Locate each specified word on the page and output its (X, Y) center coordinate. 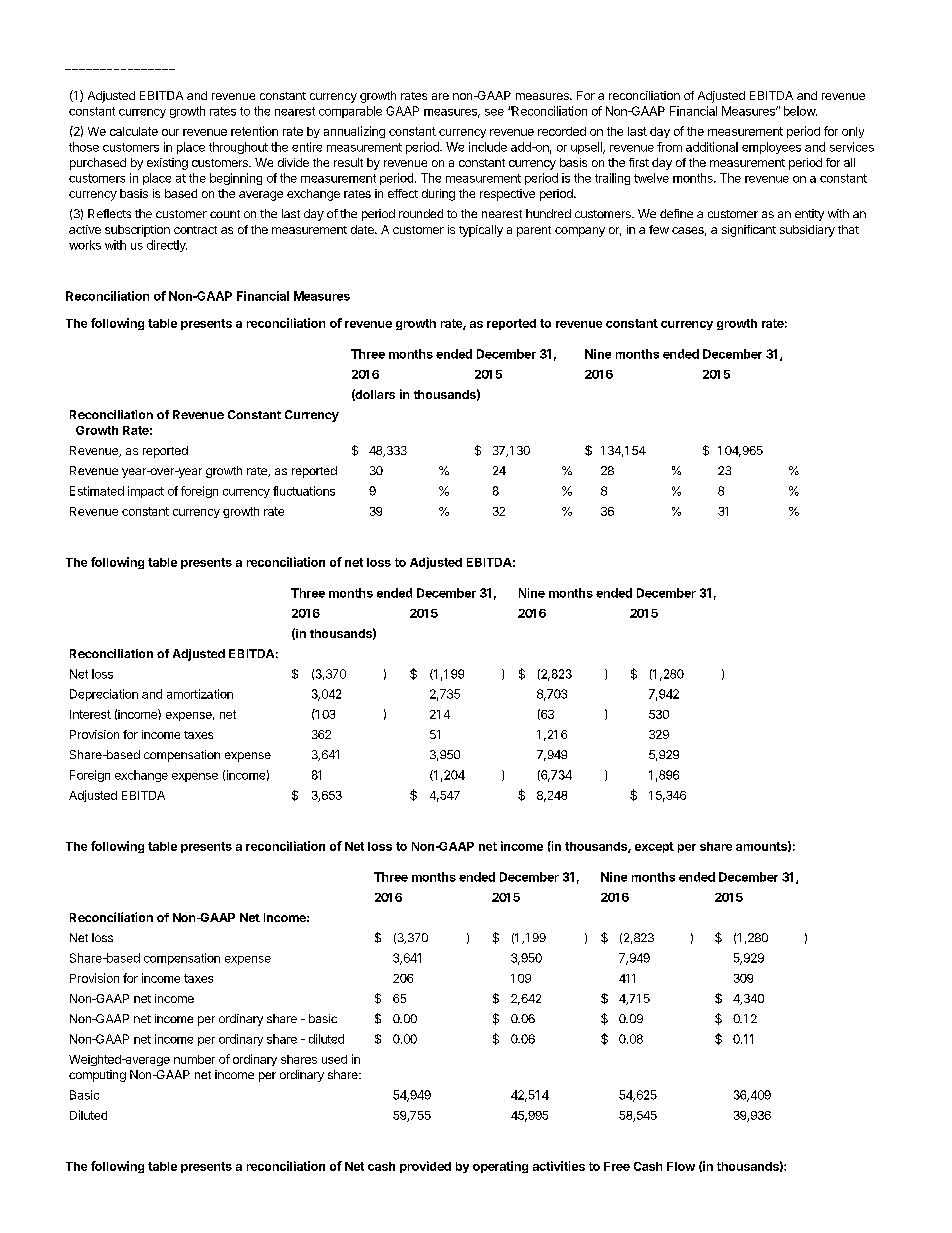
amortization (200, 694)
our (170, 132)
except (654, 847)
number (194, 1059)
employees (771, 148)
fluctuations (304, 491)
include (488, 147)
